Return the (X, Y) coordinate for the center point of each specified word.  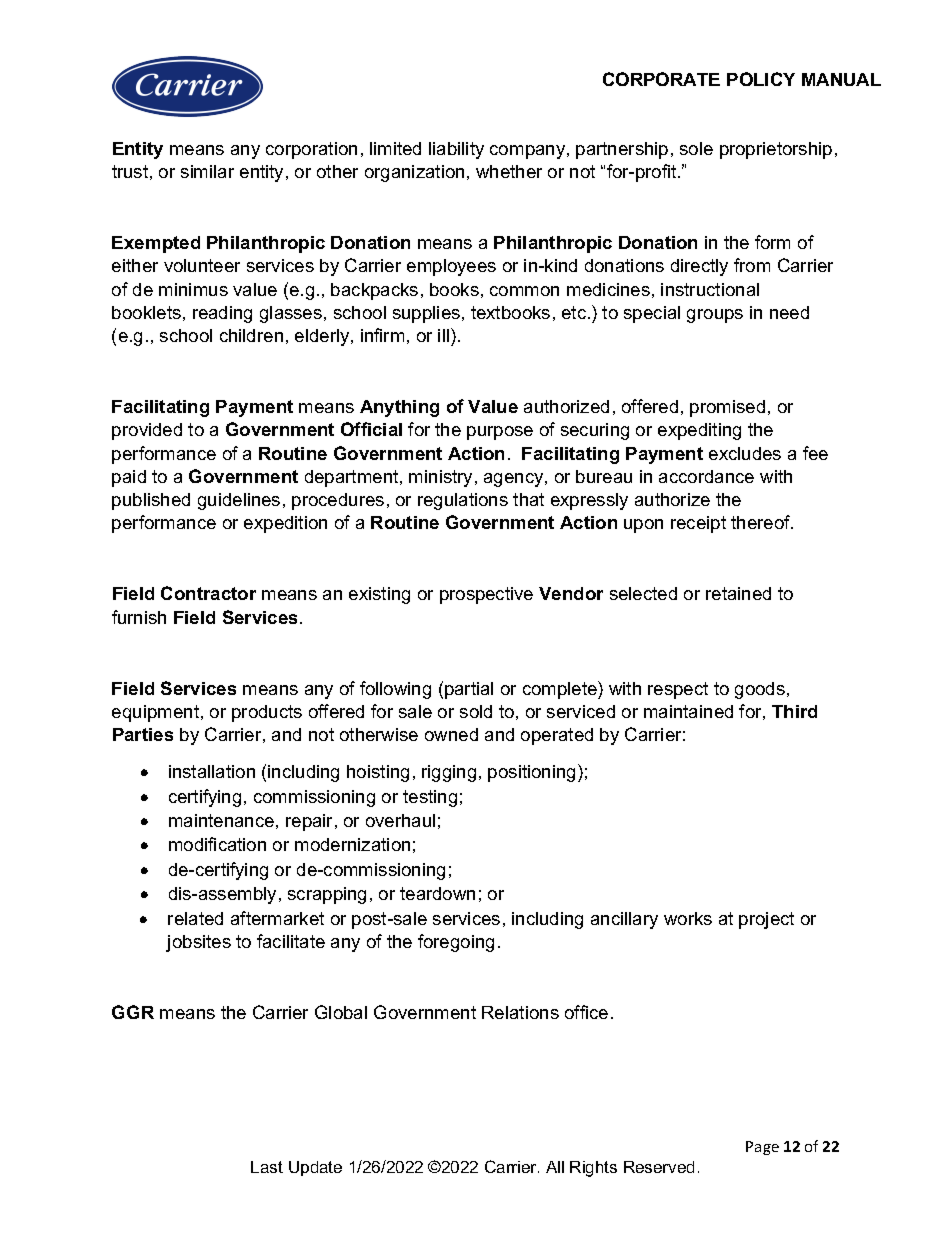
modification (217, 844)
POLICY (761, 79)
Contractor (208, 593)
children (251, 335)
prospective (486, 595)
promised (727, 408)
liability (456, 150)
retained (738, 593)
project (766, 920)
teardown (437, 893)
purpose (500, 433)
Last (267, 1167)
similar (207, 171)
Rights (593, 1169)
